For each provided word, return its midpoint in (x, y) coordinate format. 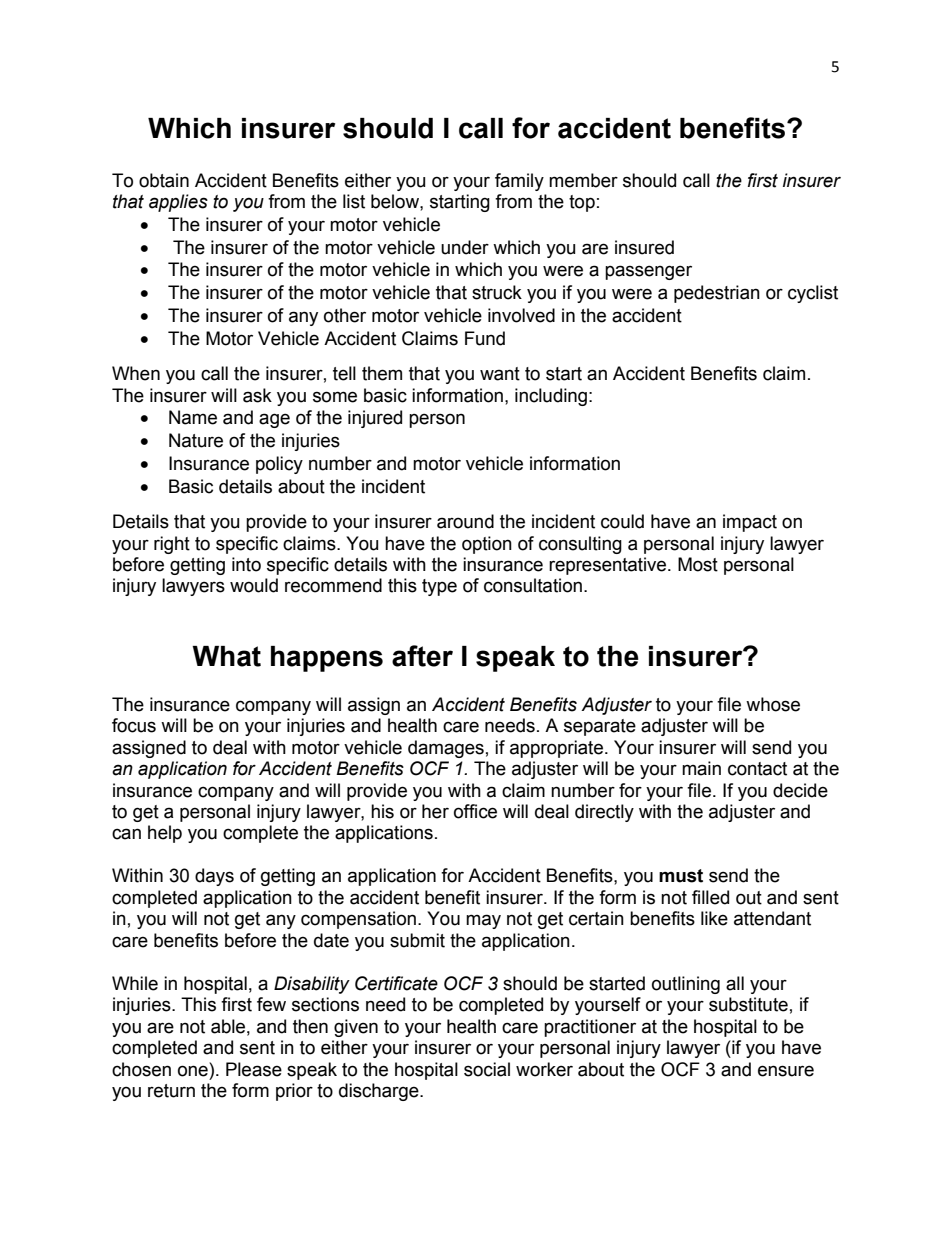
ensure (786, 1071)
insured (644, 247)
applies (178, 203)
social (487, 1069)
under (465, 247)
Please (254, 1069)
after (422, 656)
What (226, 656)
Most (698, 564)
